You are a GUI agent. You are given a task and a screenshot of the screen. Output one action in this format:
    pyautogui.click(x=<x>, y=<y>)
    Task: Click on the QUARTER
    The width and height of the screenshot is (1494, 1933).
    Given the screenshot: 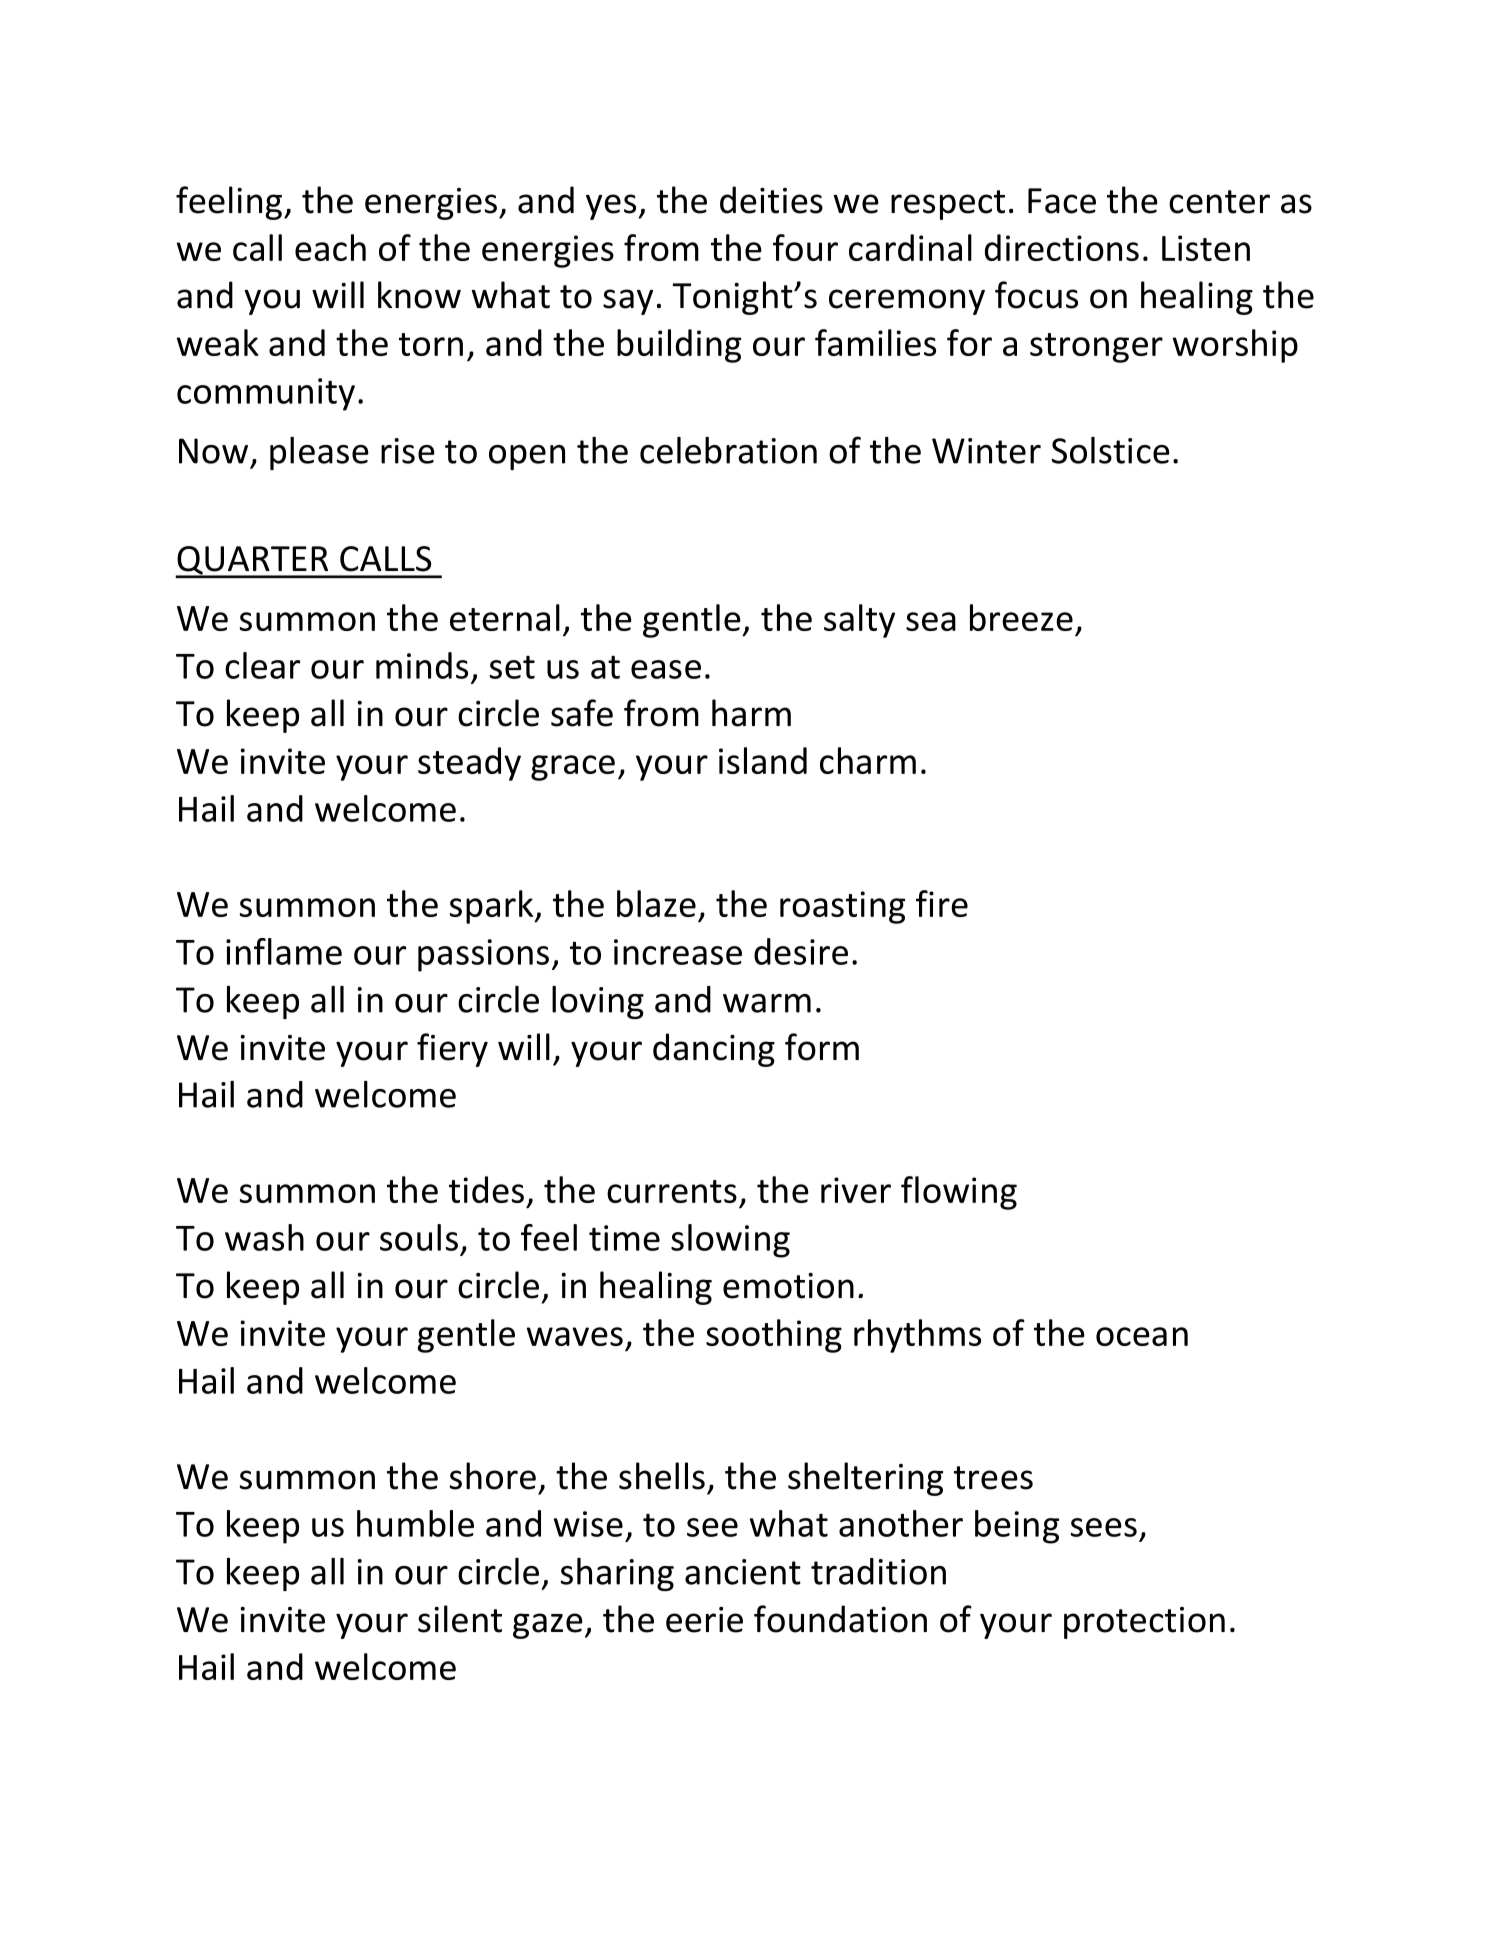 What is the action you would take?
    pyautogui.click(x=253, y=561)
